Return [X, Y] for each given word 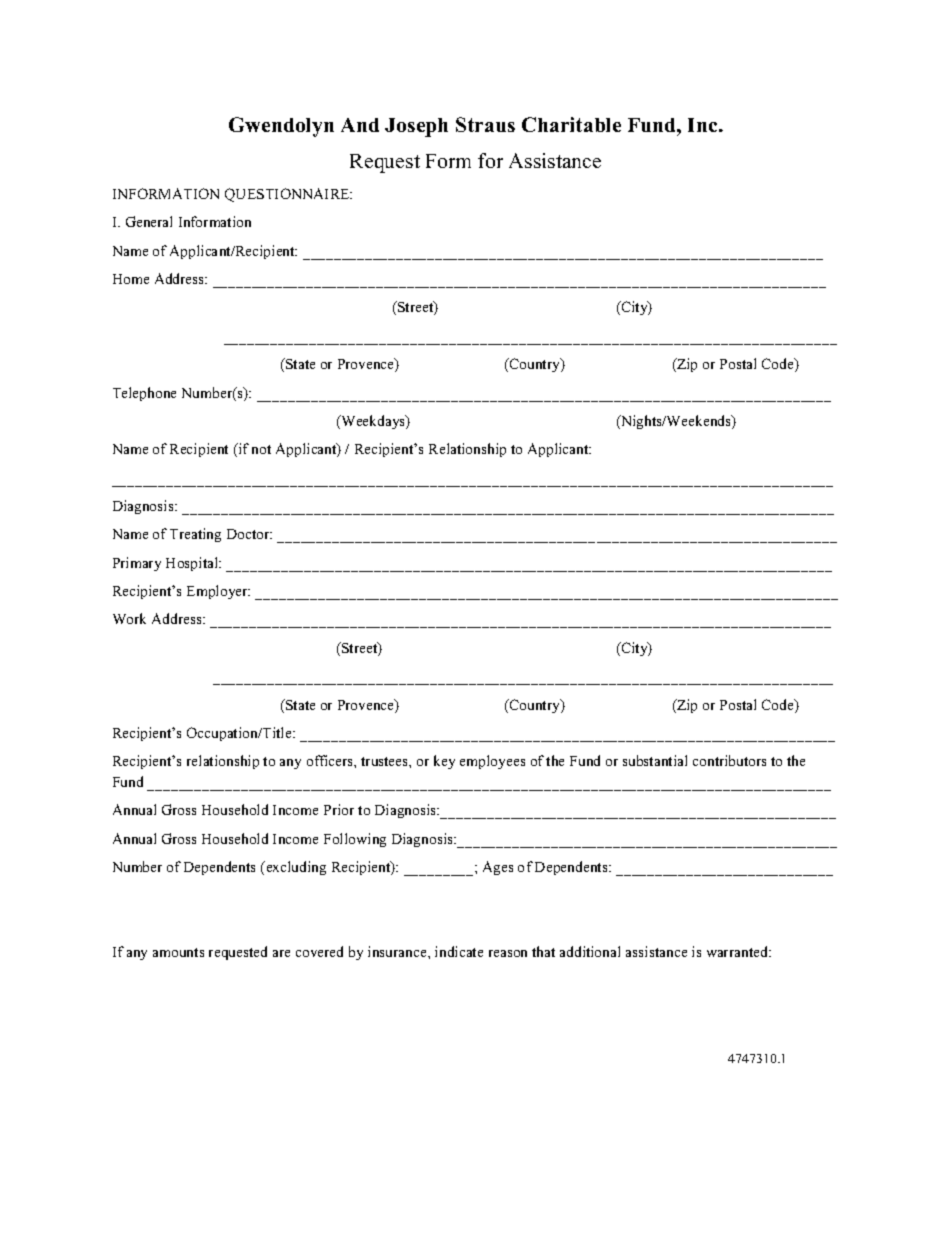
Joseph [416, 127]
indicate [459, 951]
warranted [739, 951]
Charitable [571, 124]
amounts [178, 952]
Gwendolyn [281, 127]
